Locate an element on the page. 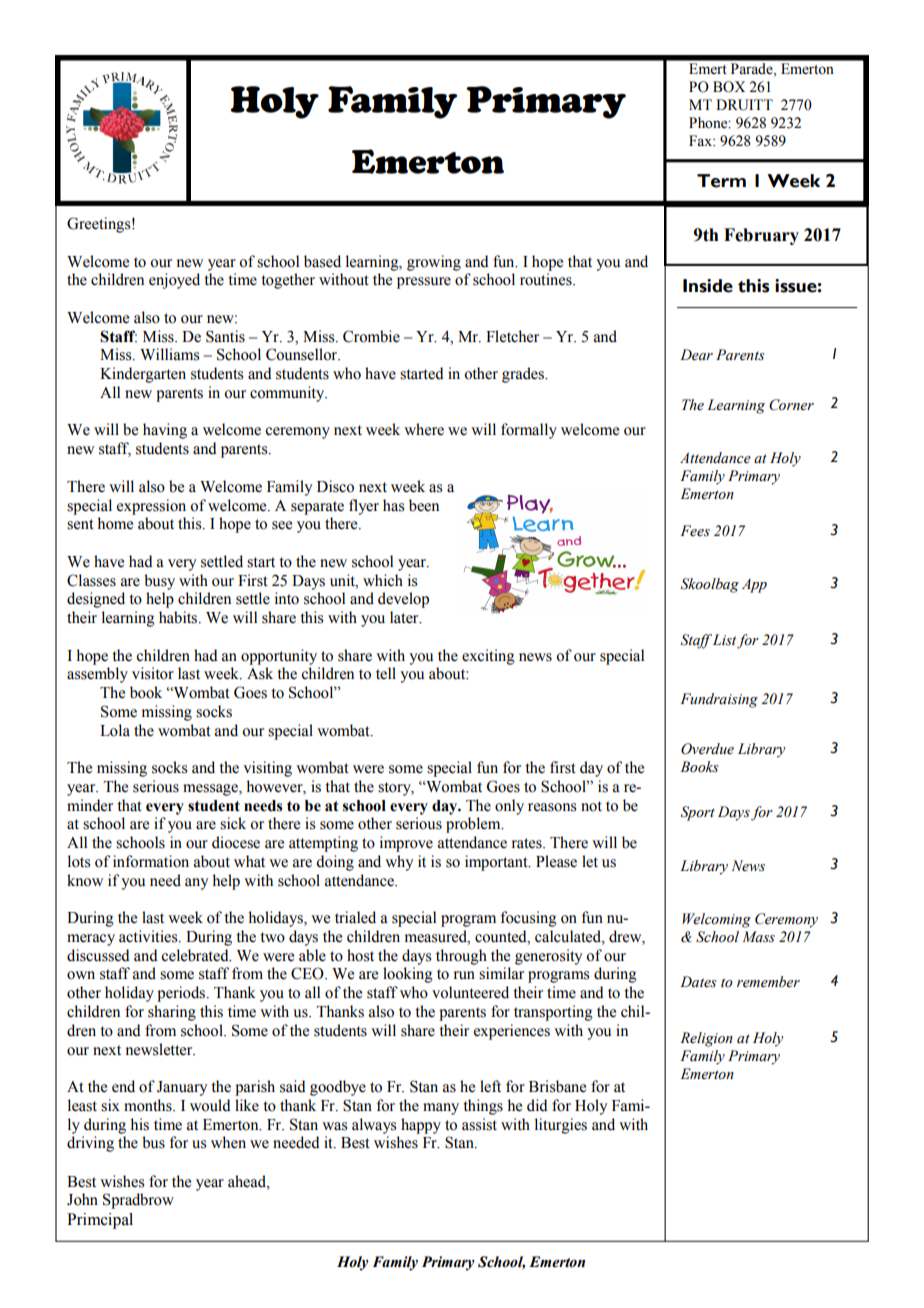 The image size is (924, 1308). when is located at coordinates (228, 1142).
